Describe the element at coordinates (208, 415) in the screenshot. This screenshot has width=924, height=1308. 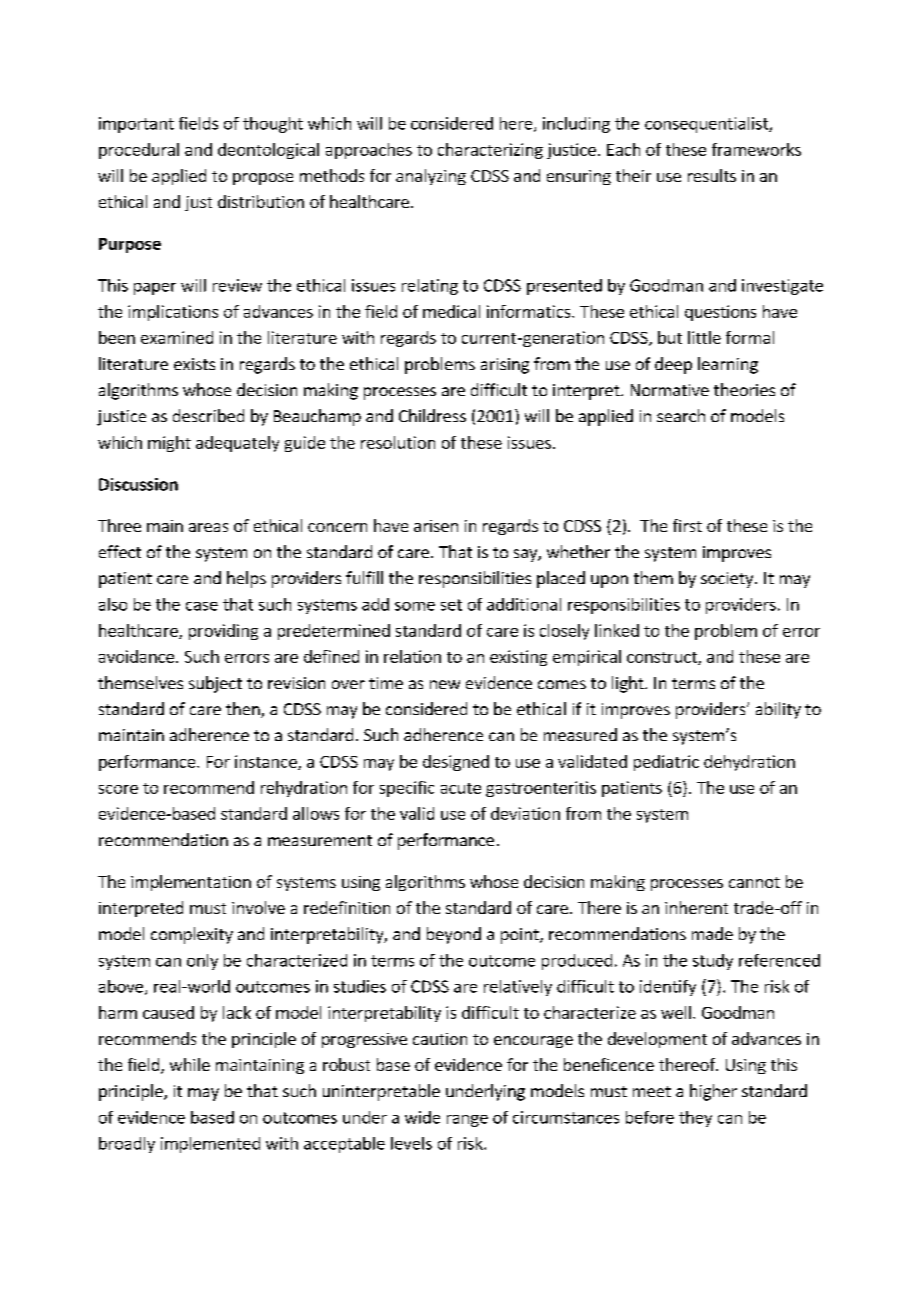
I see `described` at that location.
